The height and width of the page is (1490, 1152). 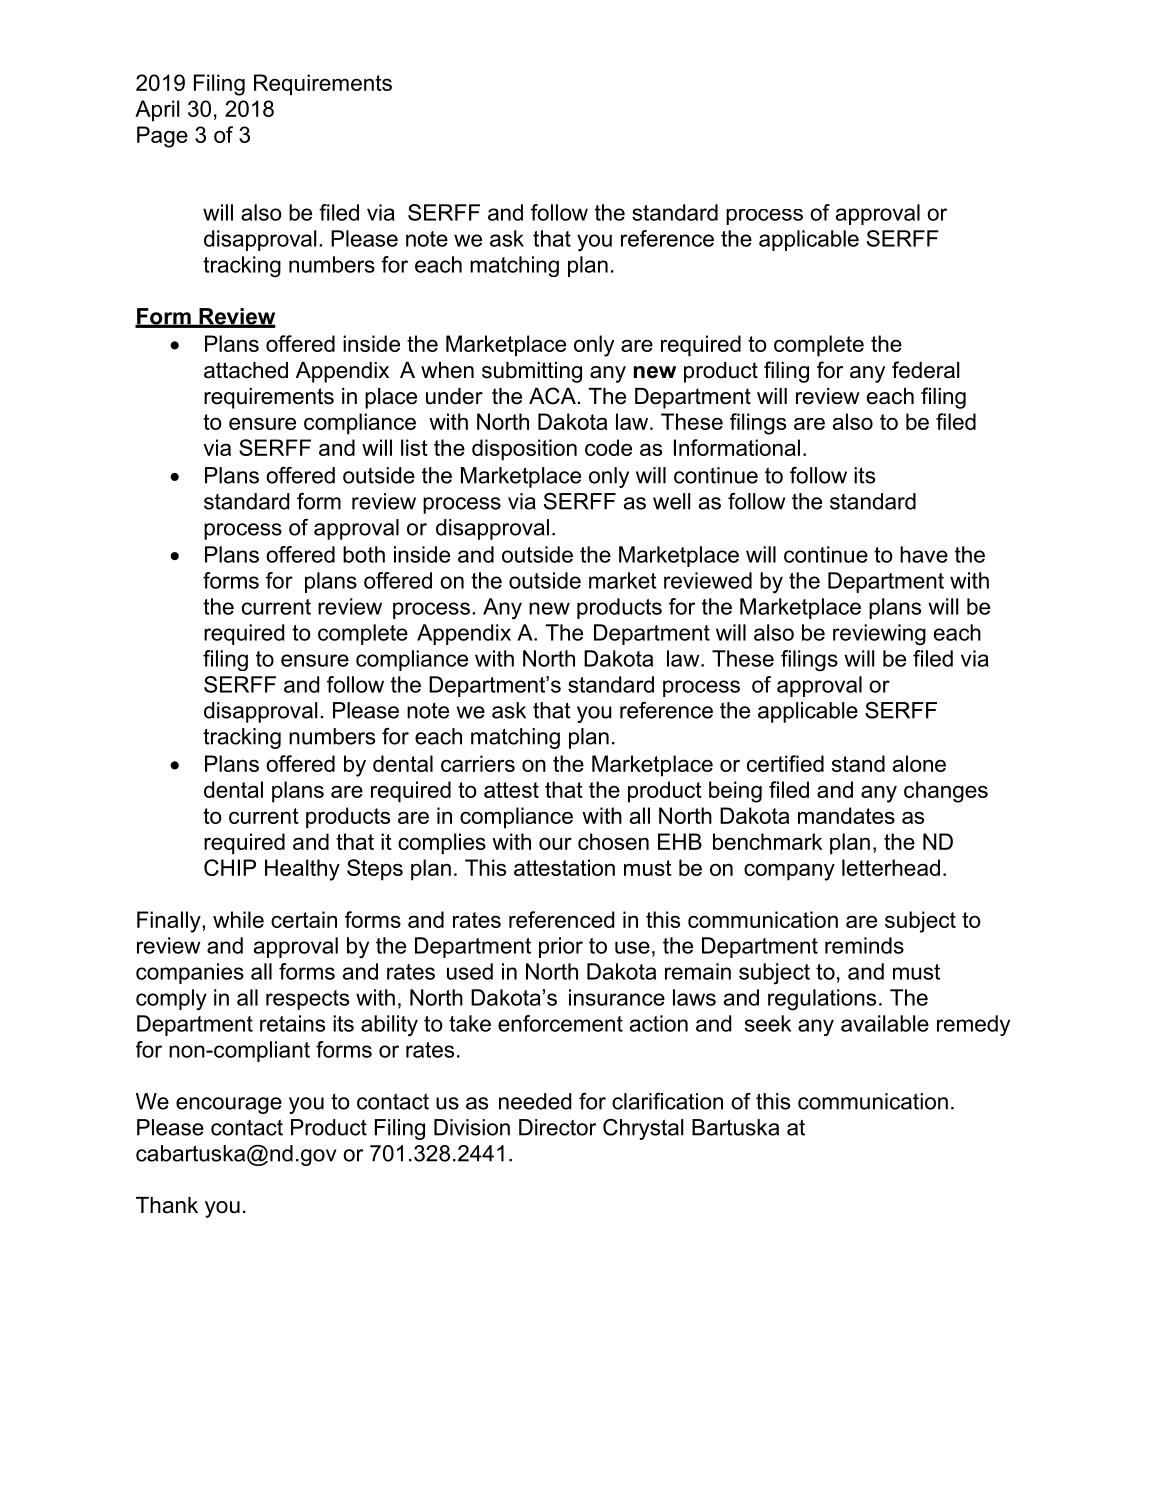 What do you see at coordinates (246, 370) in the page?
I see `attached` at bounding box center [246, 370].
